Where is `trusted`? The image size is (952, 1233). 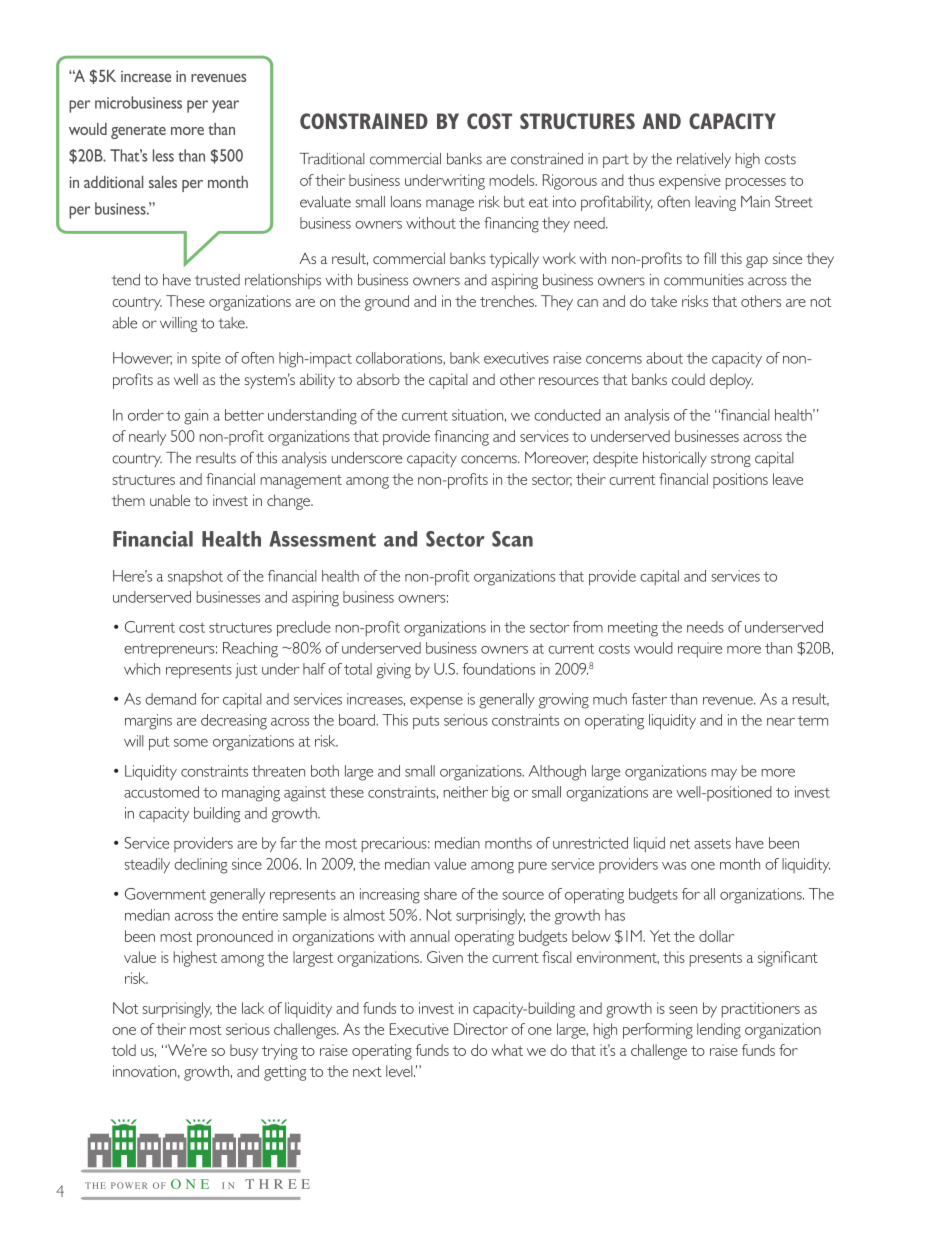
trusted is located at coordinates (217, 280).
